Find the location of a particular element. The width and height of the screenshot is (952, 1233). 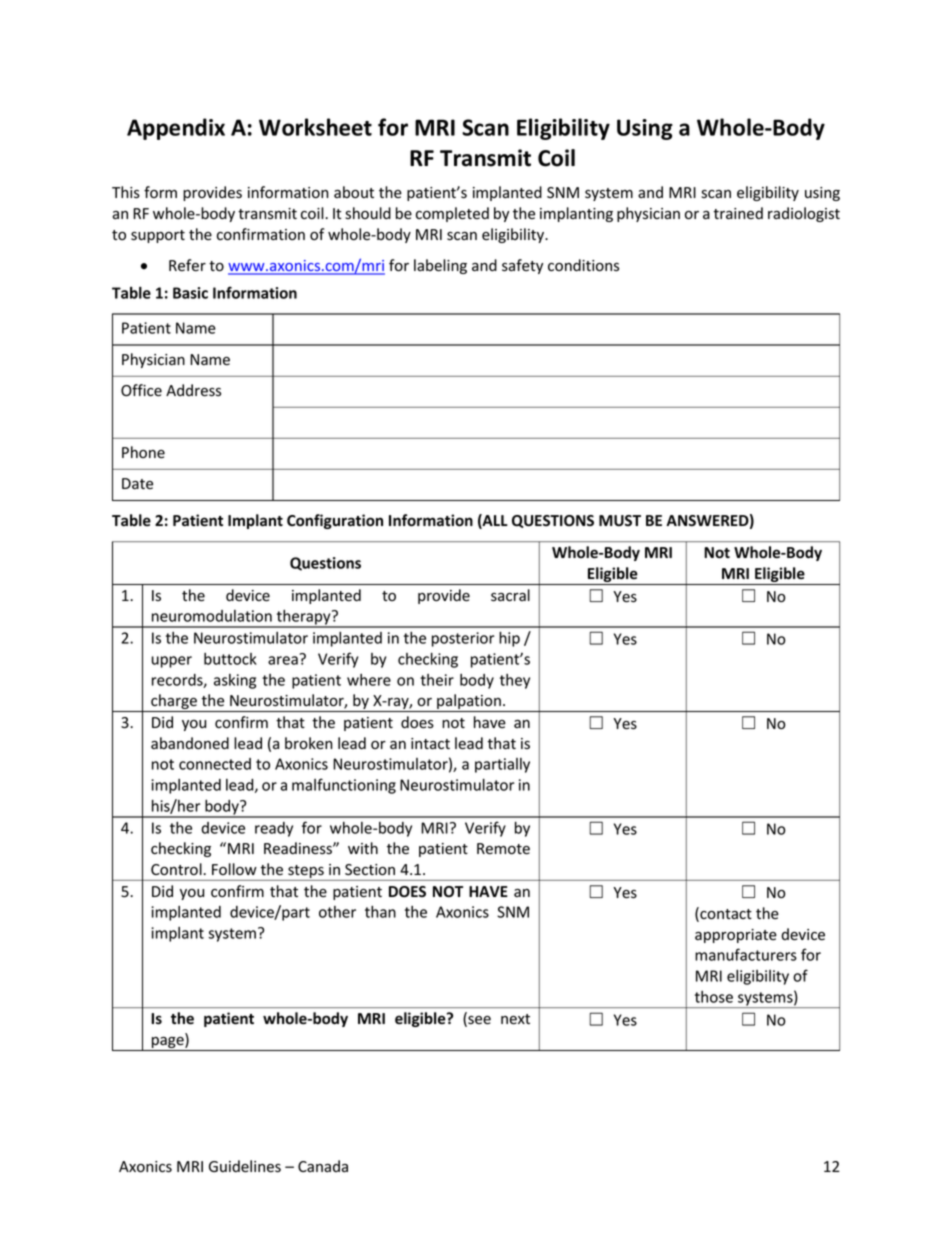

completed is located at coordinates (452, 214).
